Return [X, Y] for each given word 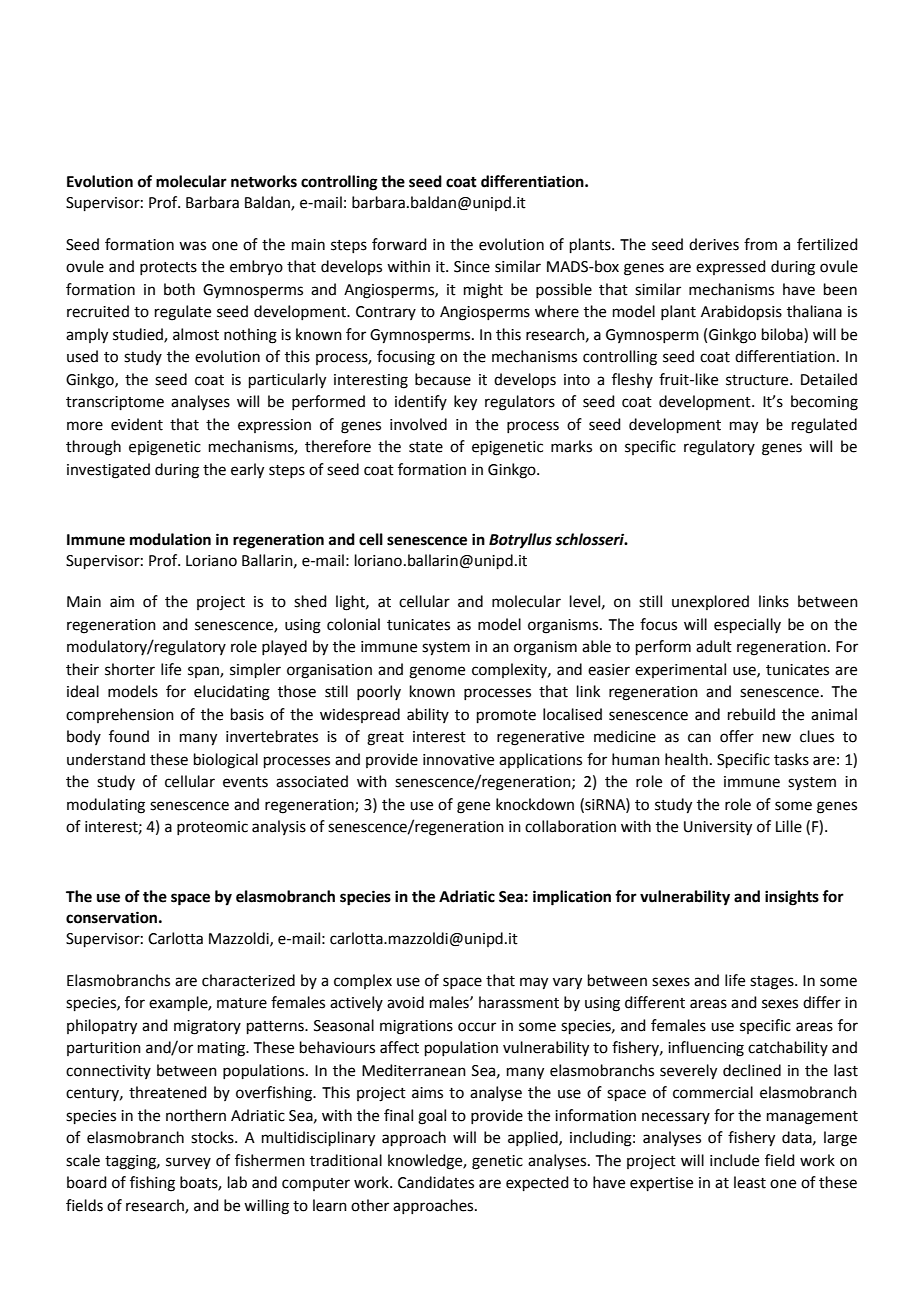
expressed [731, 267]
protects [168, 268]
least [750, 1182]
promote [506, 716]
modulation [170, 539]
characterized [248, 980]
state [426, 447]
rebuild [751, 714]
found [129, 736]
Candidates [436, 1182]
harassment [519, 1002]
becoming [824, 403]
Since [472, 267]
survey [188, 1163]
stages [773, 983]
